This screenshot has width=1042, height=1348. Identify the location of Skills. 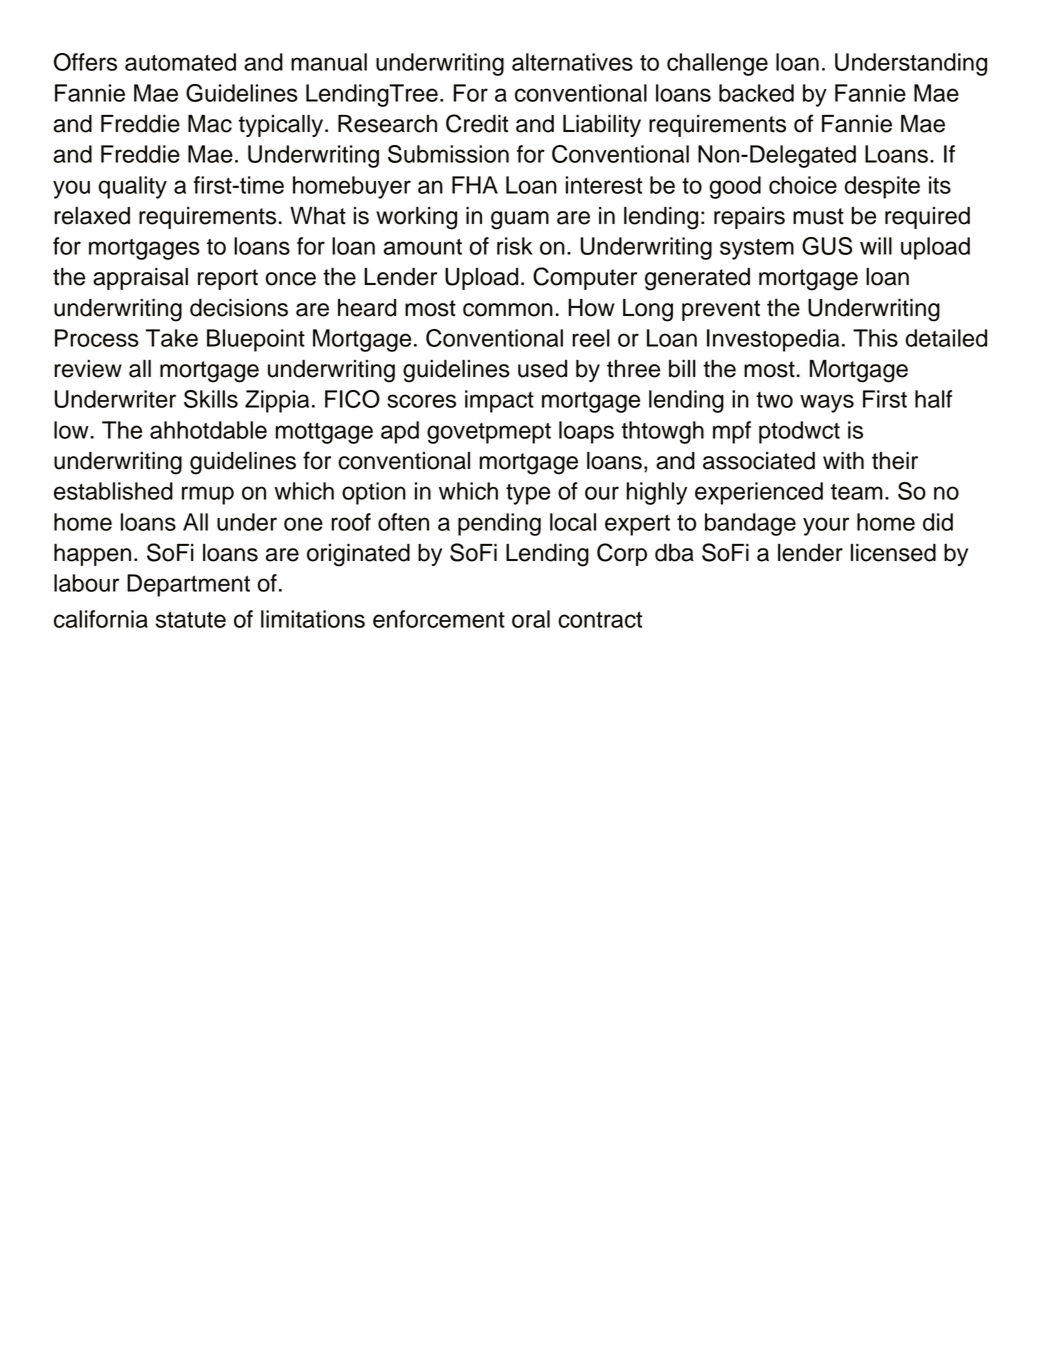
(211, 399).
